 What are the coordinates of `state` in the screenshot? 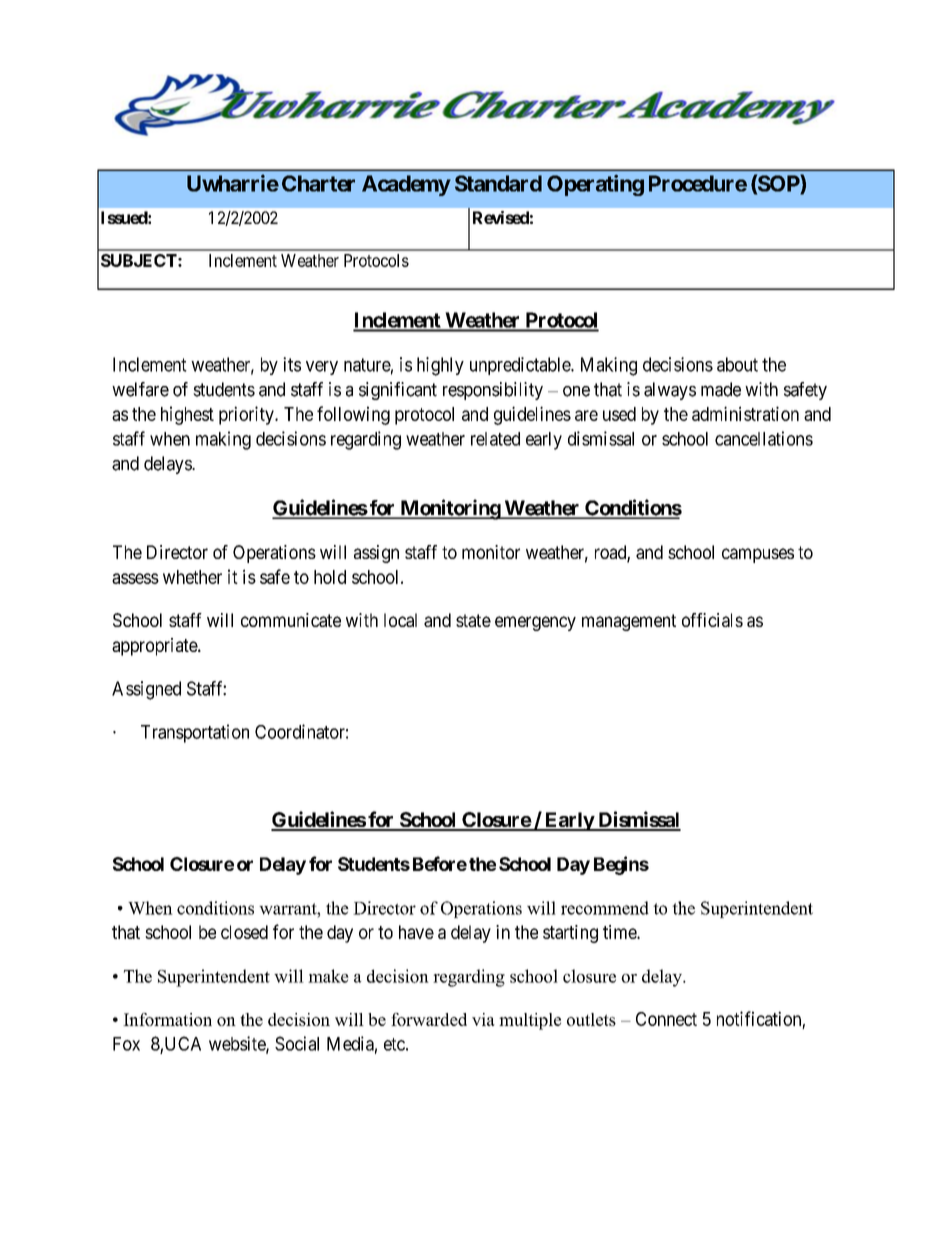 It's located at (473, 620).
